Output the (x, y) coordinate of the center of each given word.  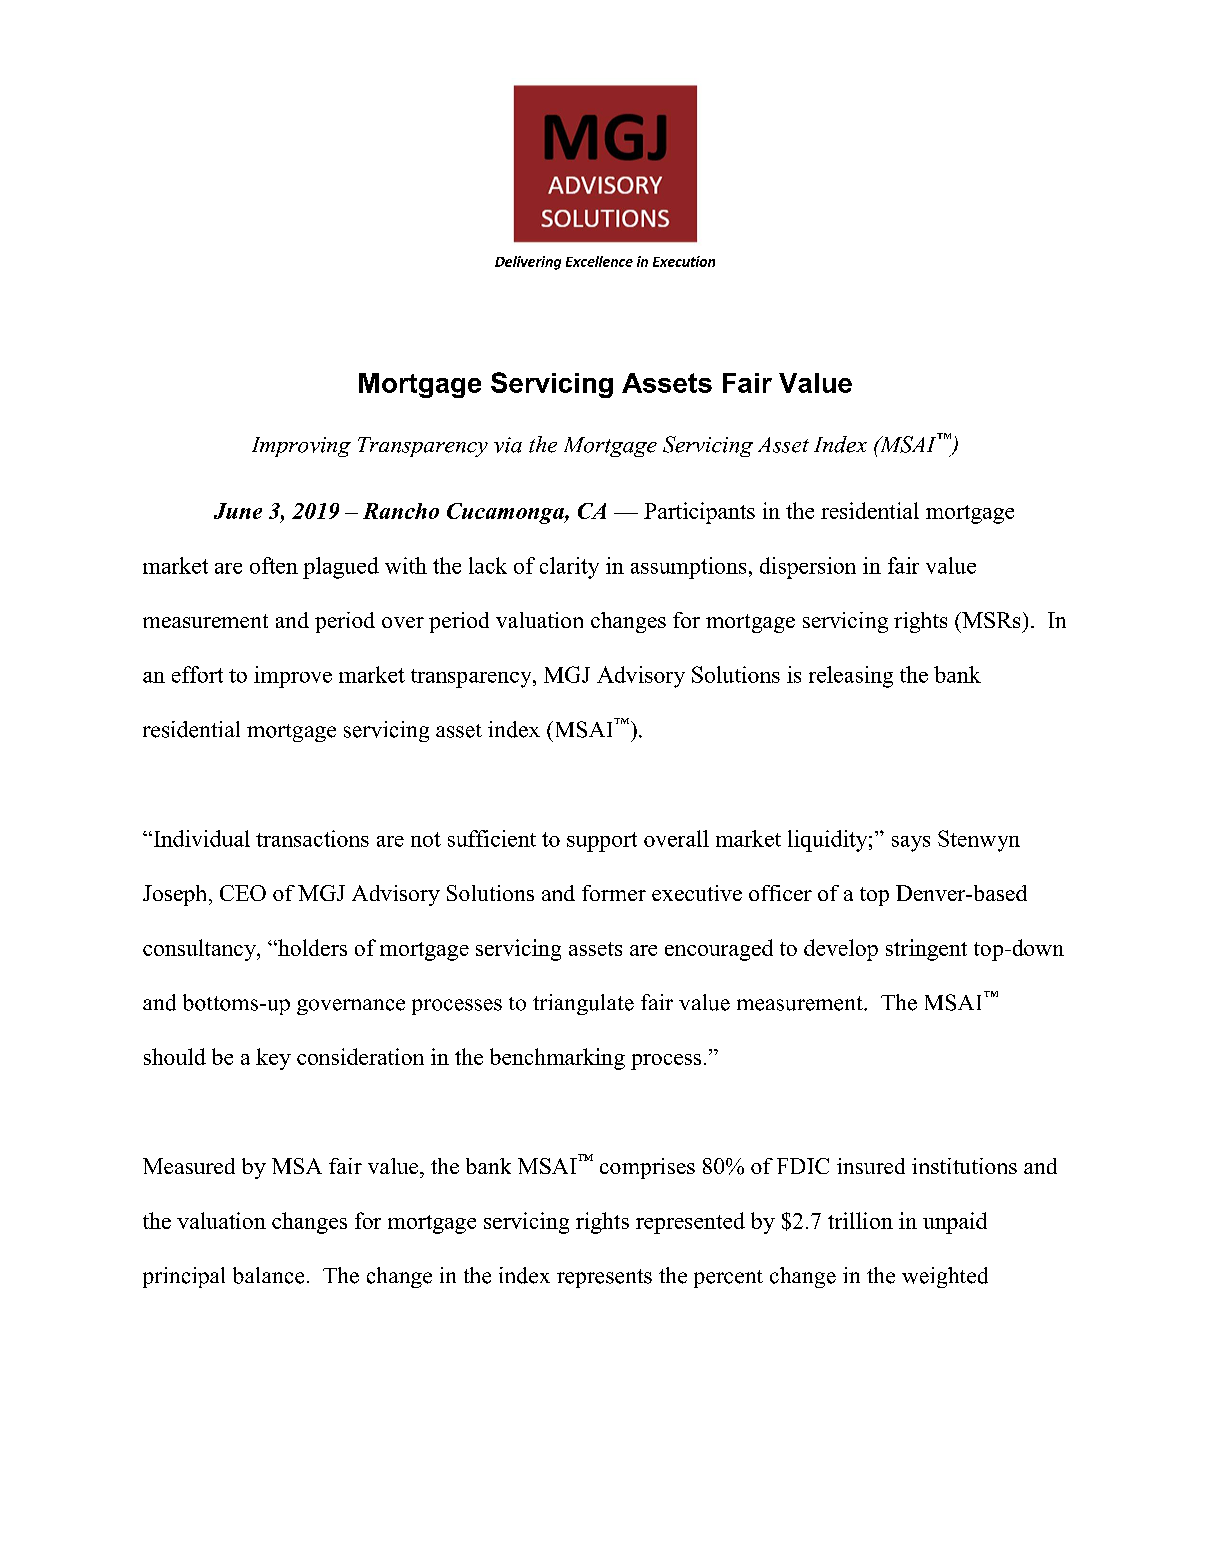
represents (604, 1278)
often (274, 565)
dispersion (808, 568)
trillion (860, 1220)
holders (311, 947)
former (614, 893)
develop (841, 950)
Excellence (599, 261)
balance (268, 1275)
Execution (684, 261)
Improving (301, 447)
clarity (569, 568)
